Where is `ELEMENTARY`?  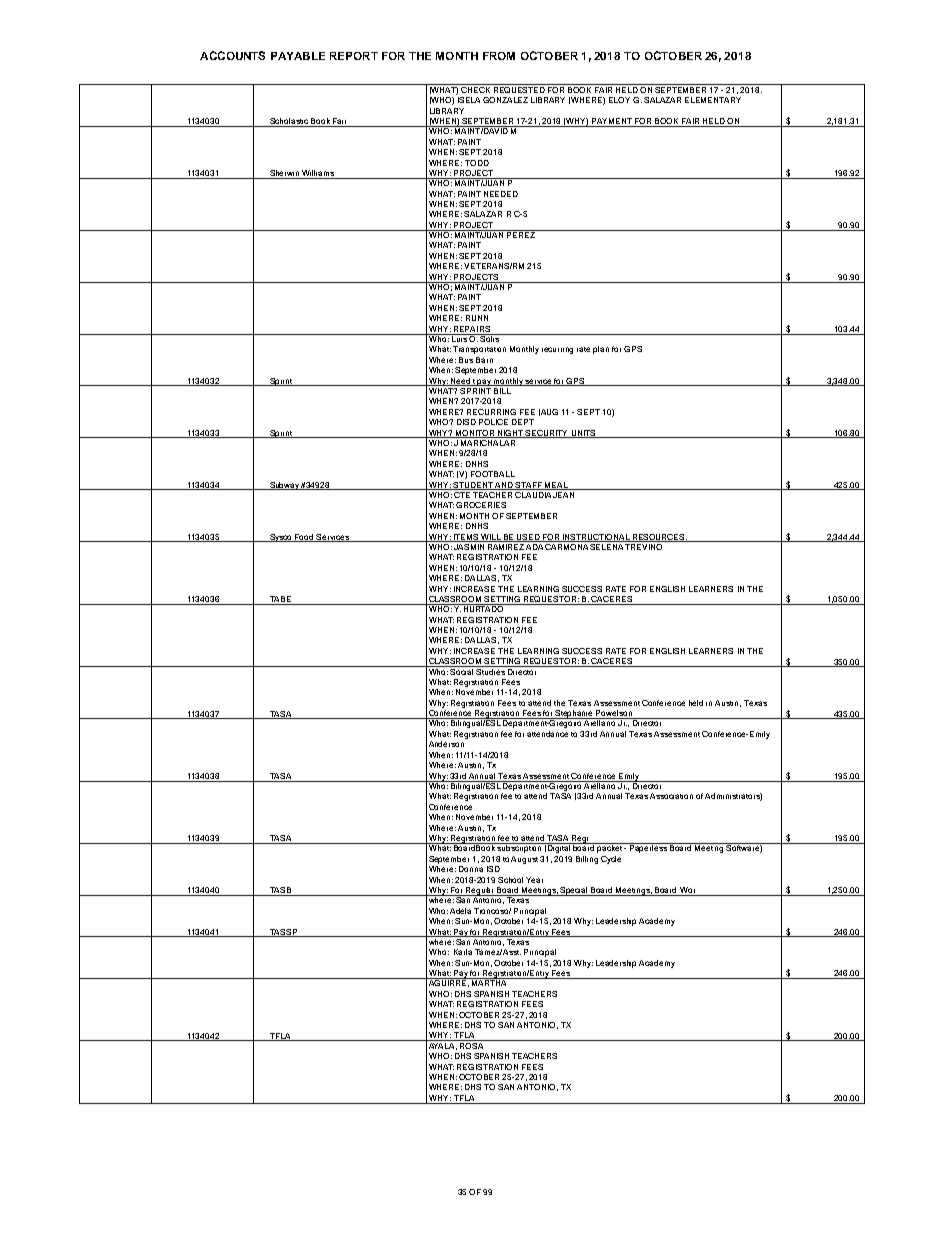 ELEMENTARY is located at coordinates (713, 100).
